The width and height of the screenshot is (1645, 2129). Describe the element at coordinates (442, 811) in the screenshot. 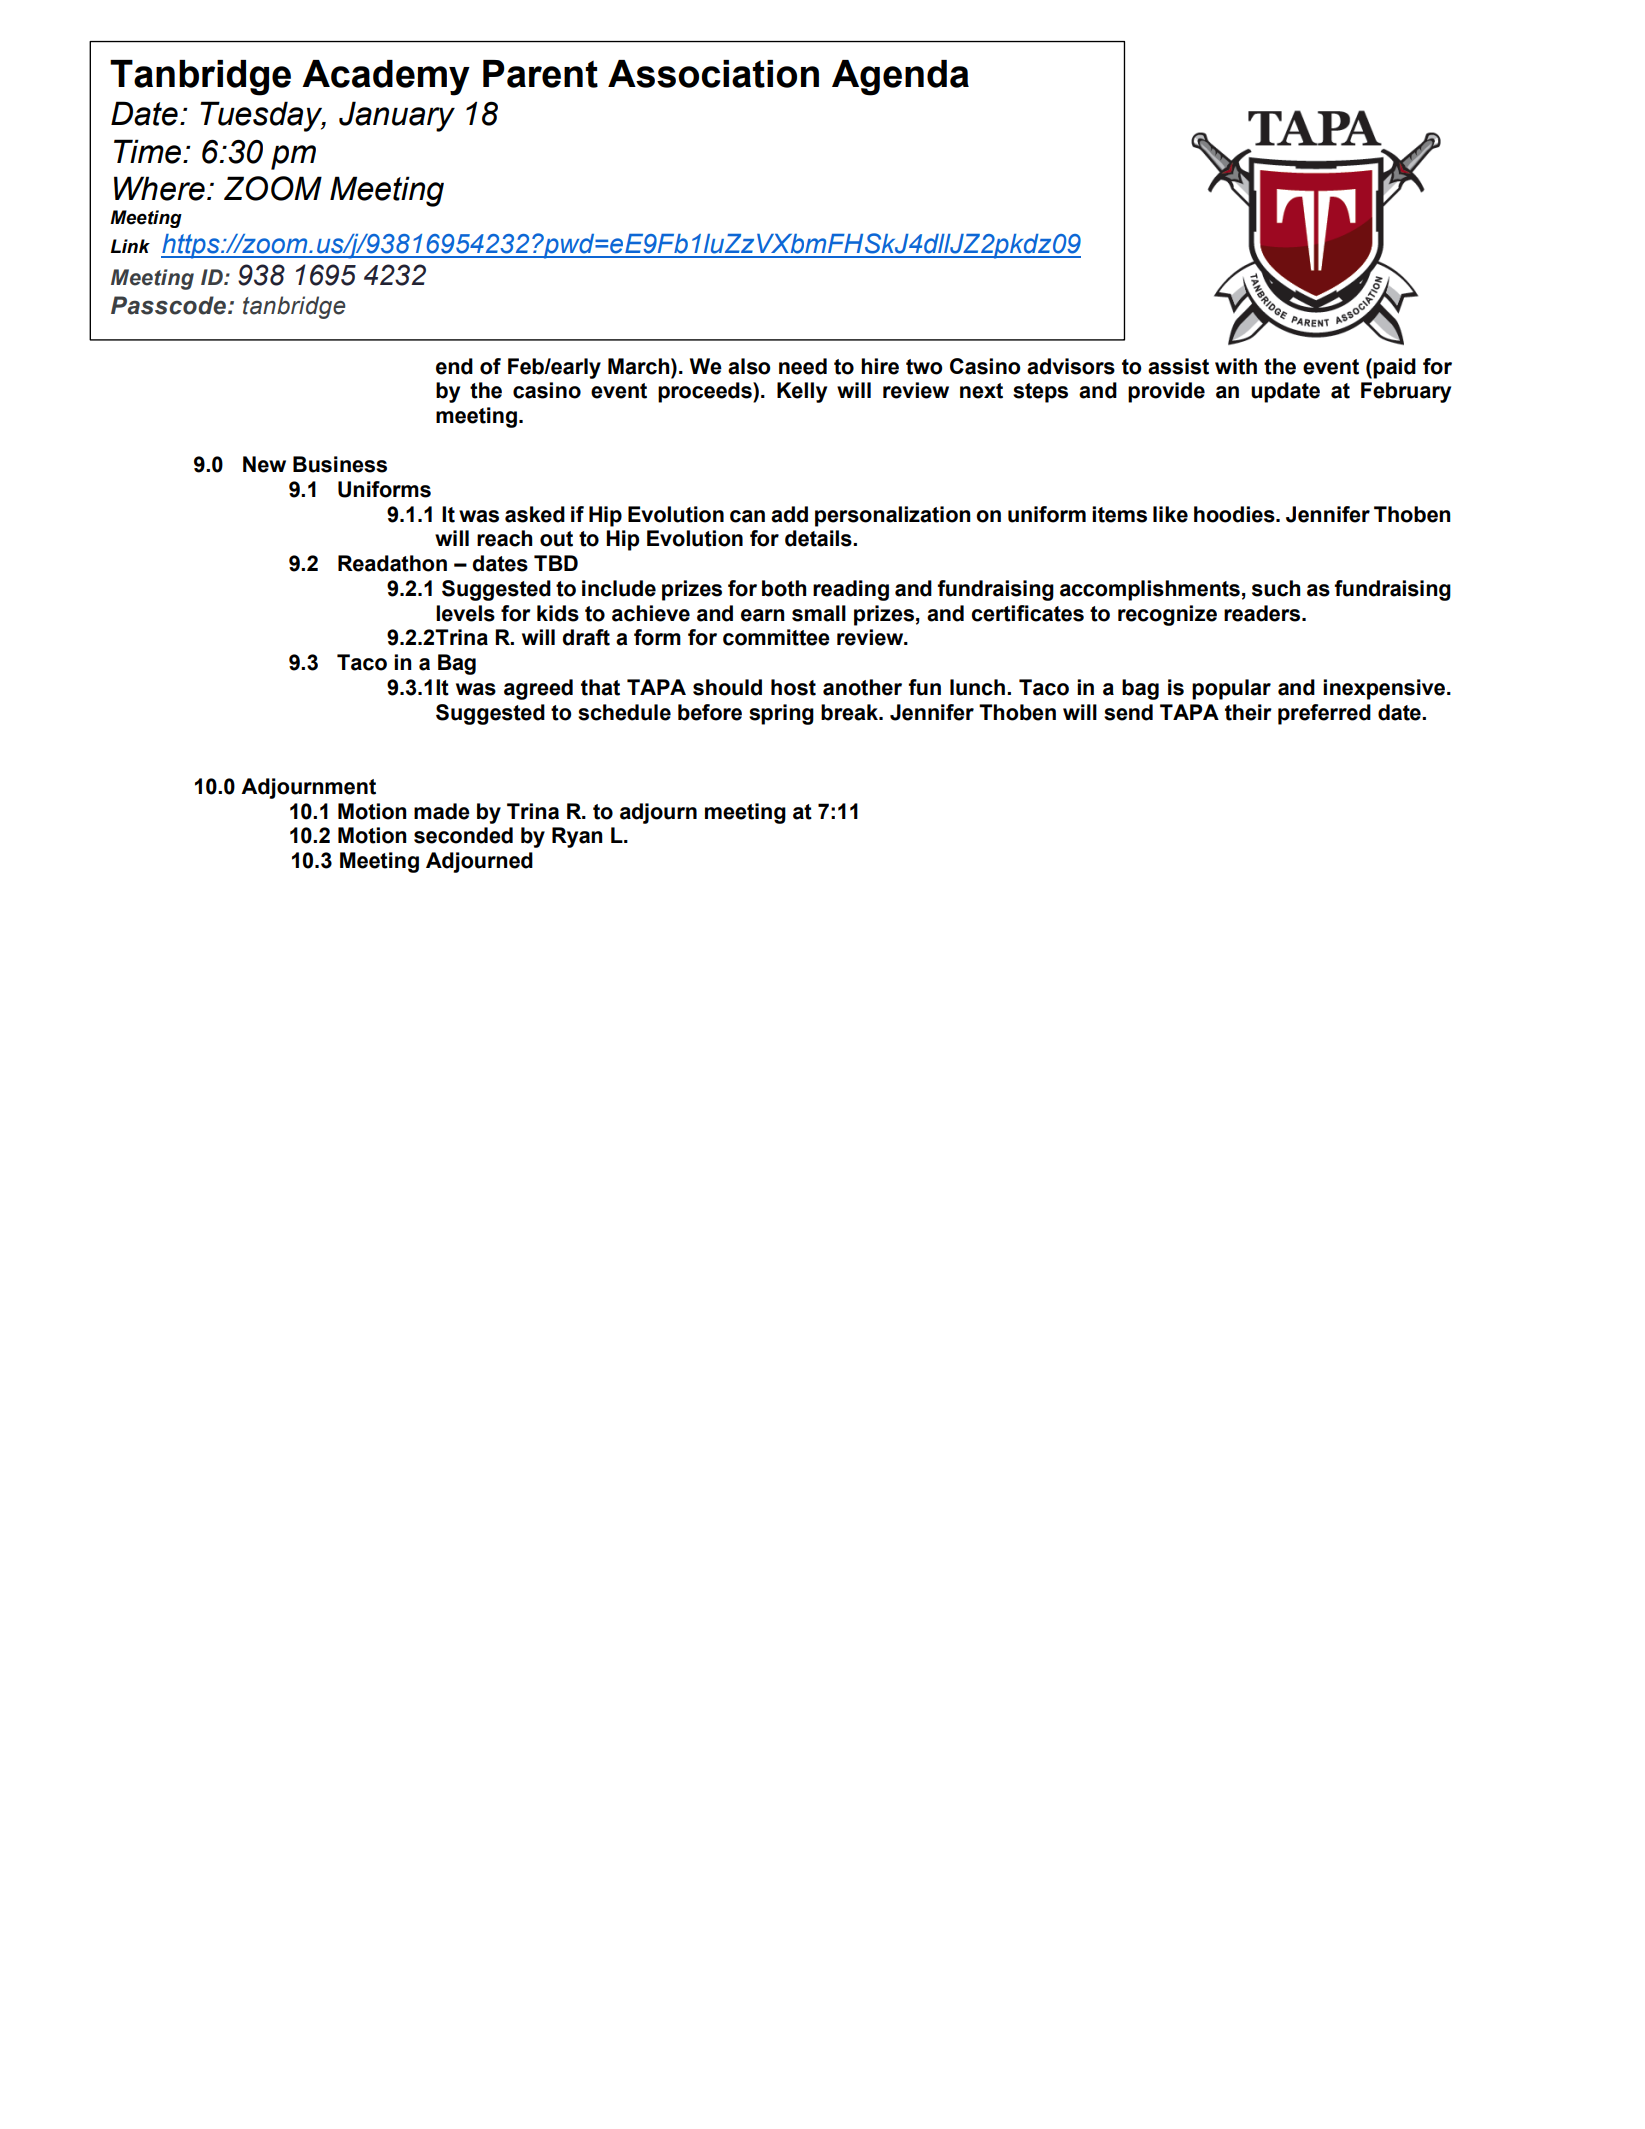

I see `made` at that location.
